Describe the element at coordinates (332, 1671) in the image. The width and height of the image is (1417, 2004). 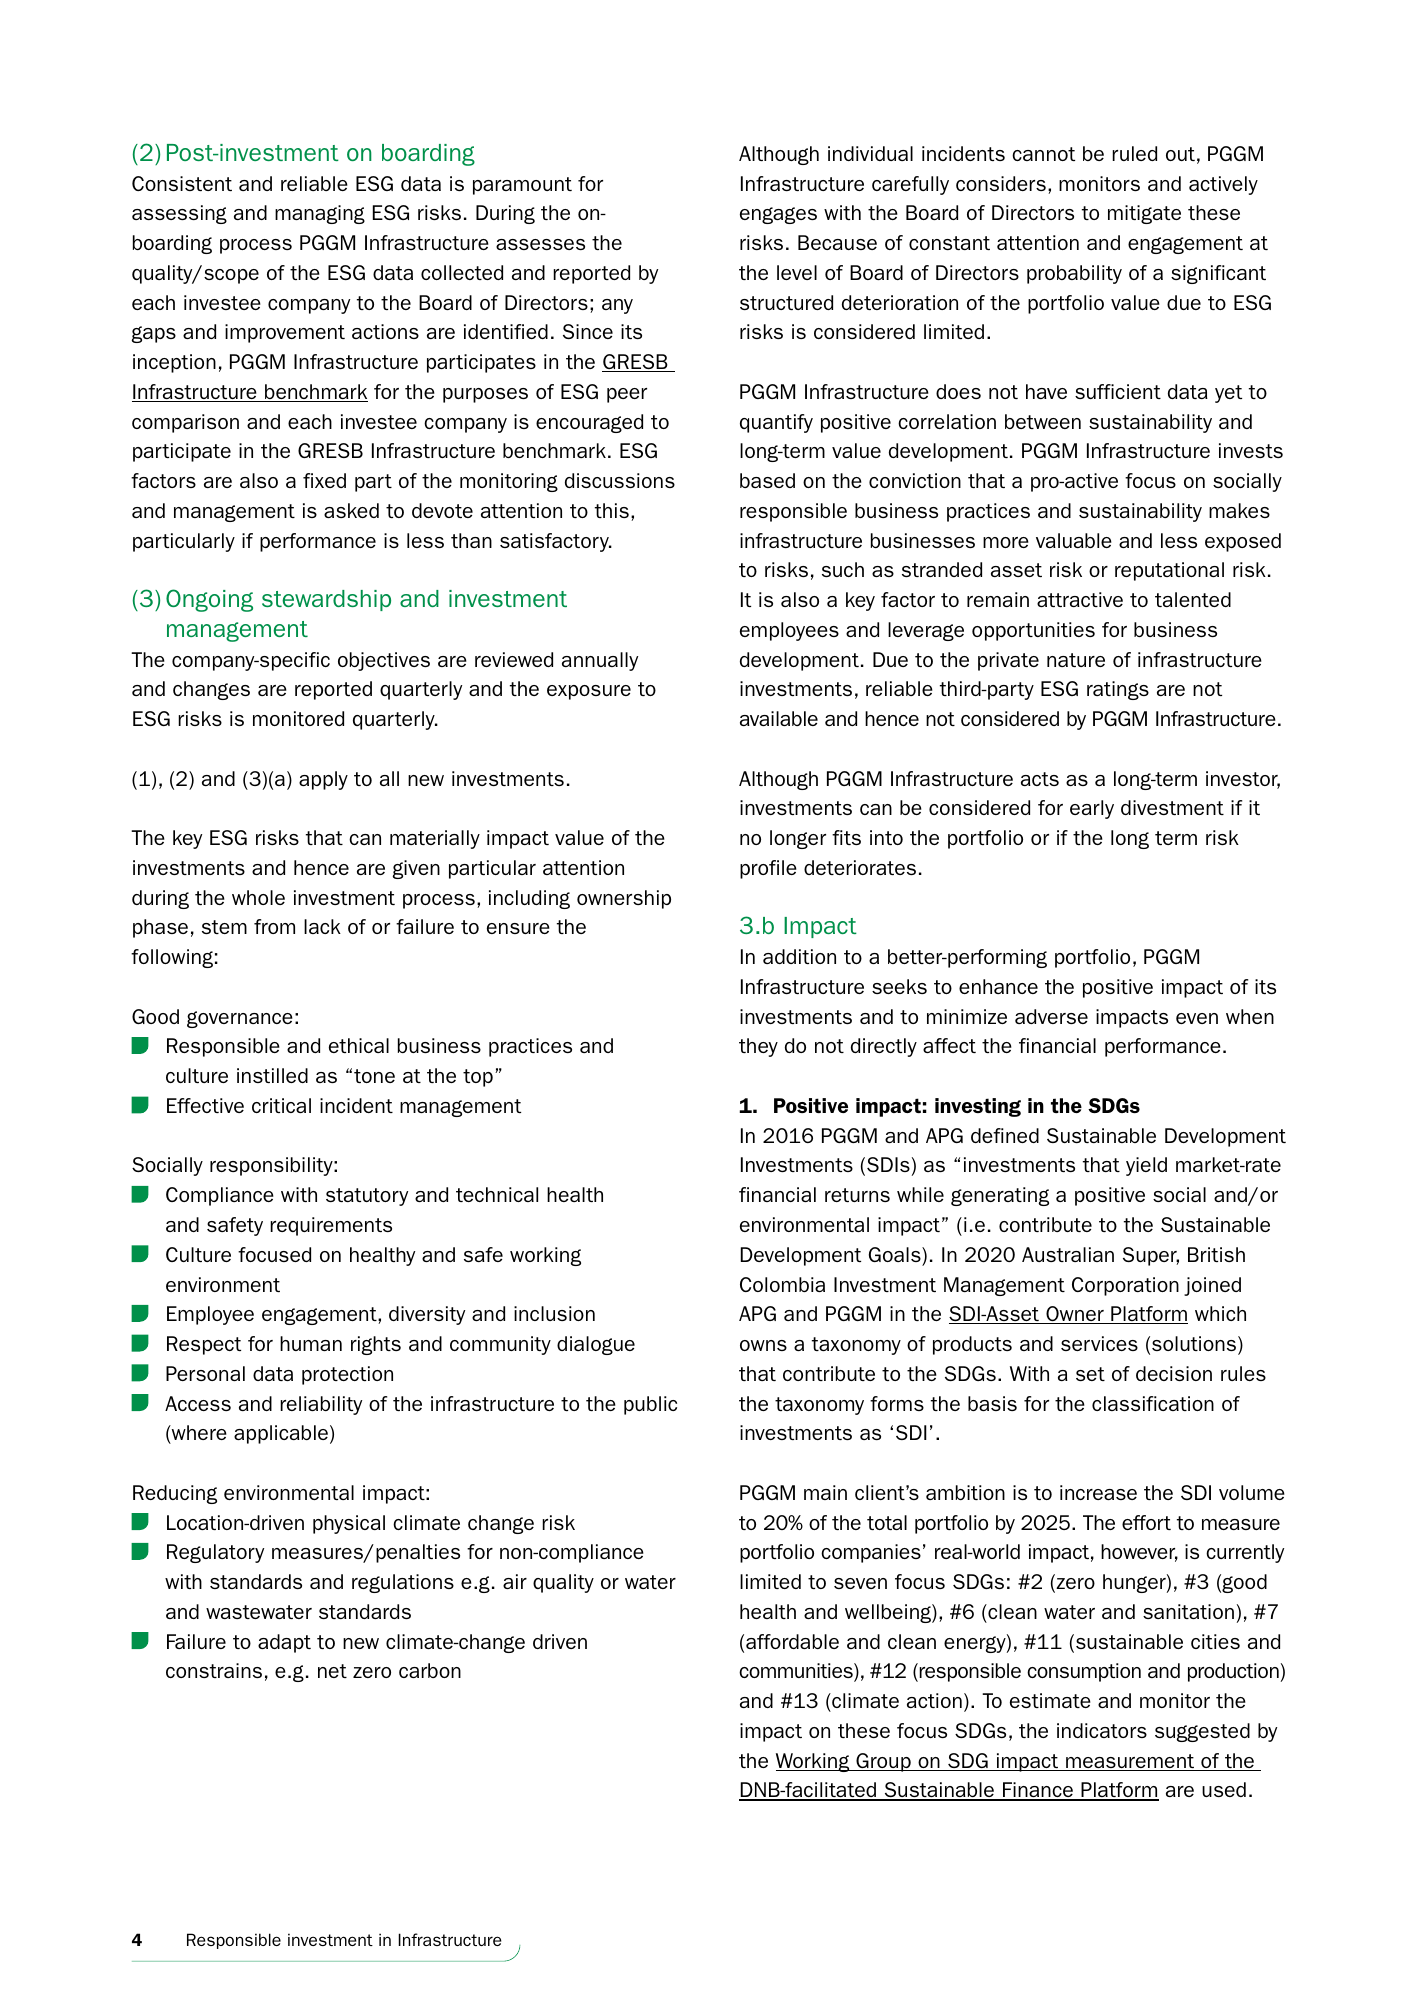
I see `net` at that location.
